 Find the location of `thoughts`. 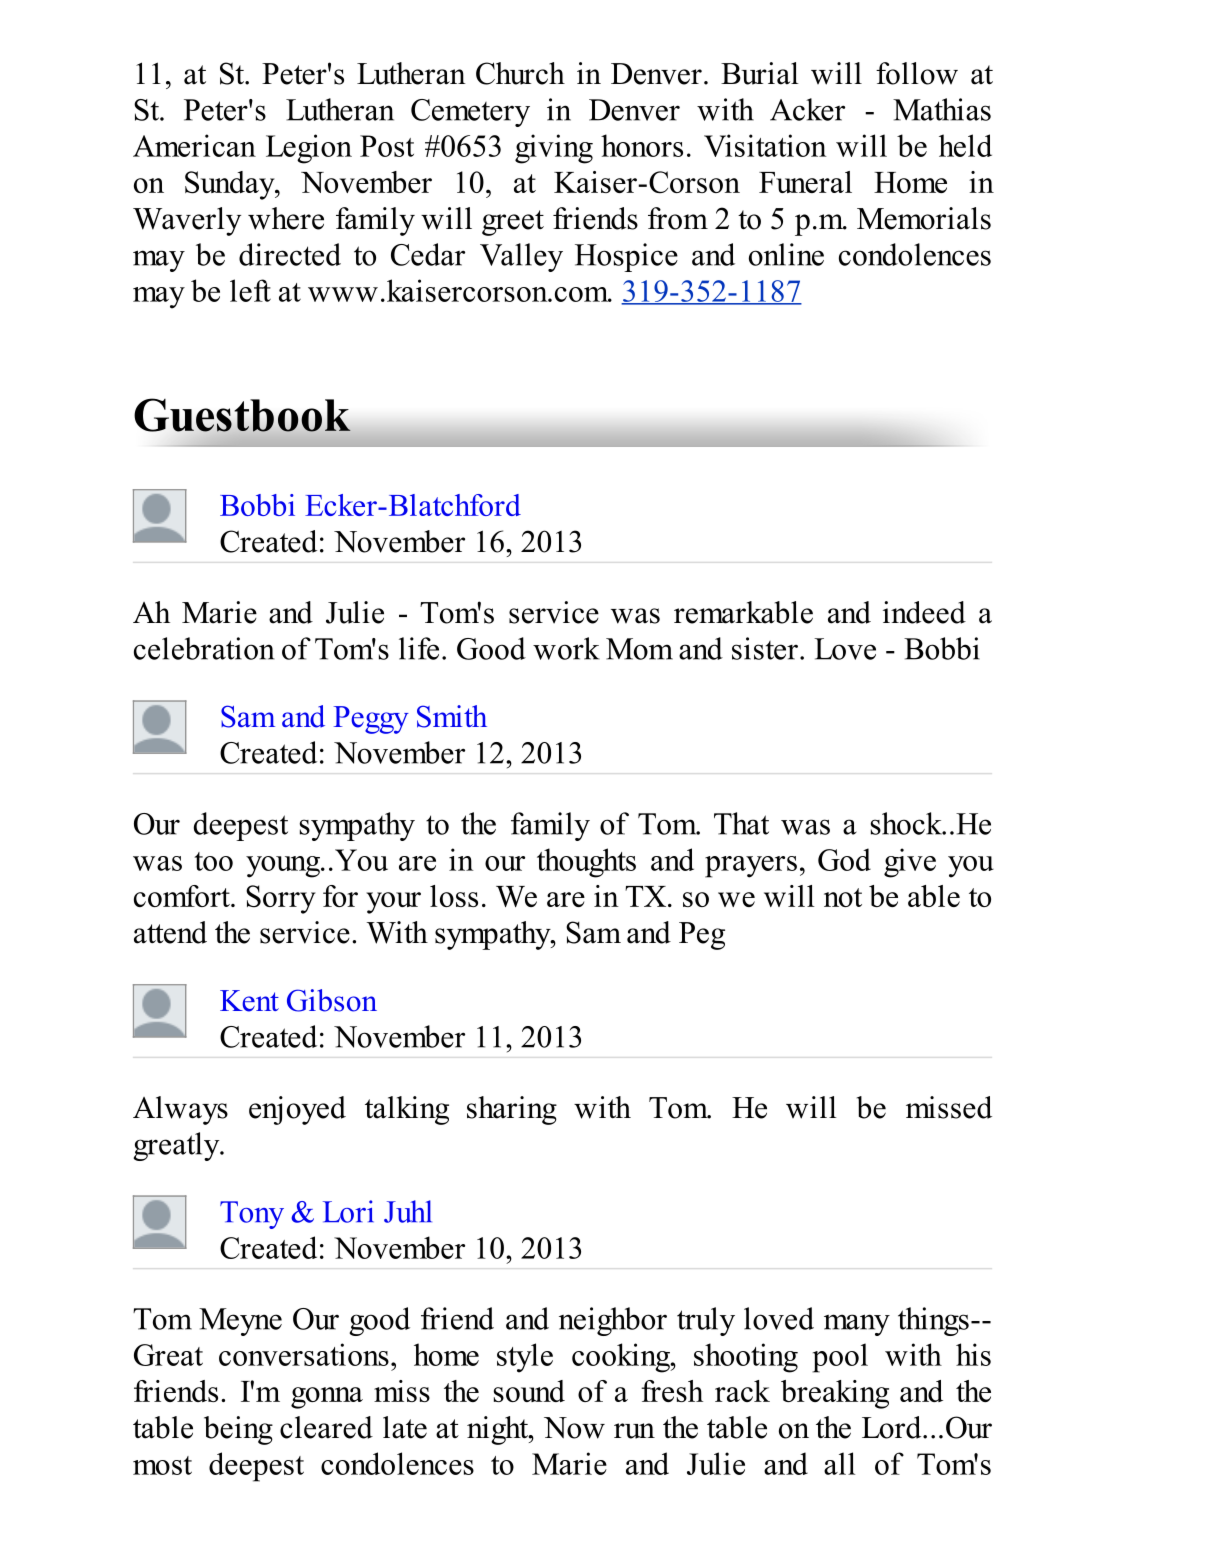

thoughts is located at coordinates (586, 863).
